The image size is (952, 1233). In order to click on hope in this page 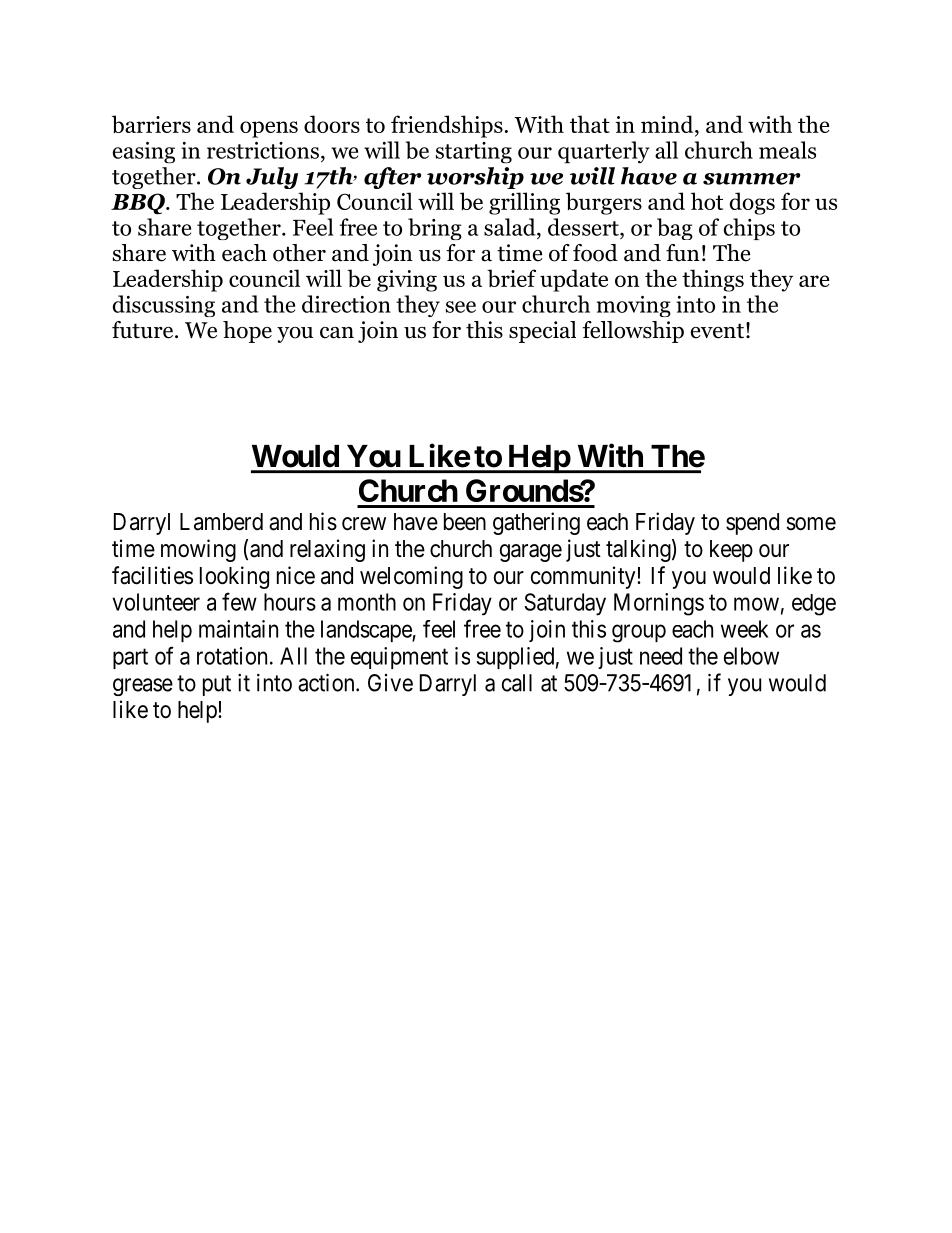, I will do `click(247, 332)`.
